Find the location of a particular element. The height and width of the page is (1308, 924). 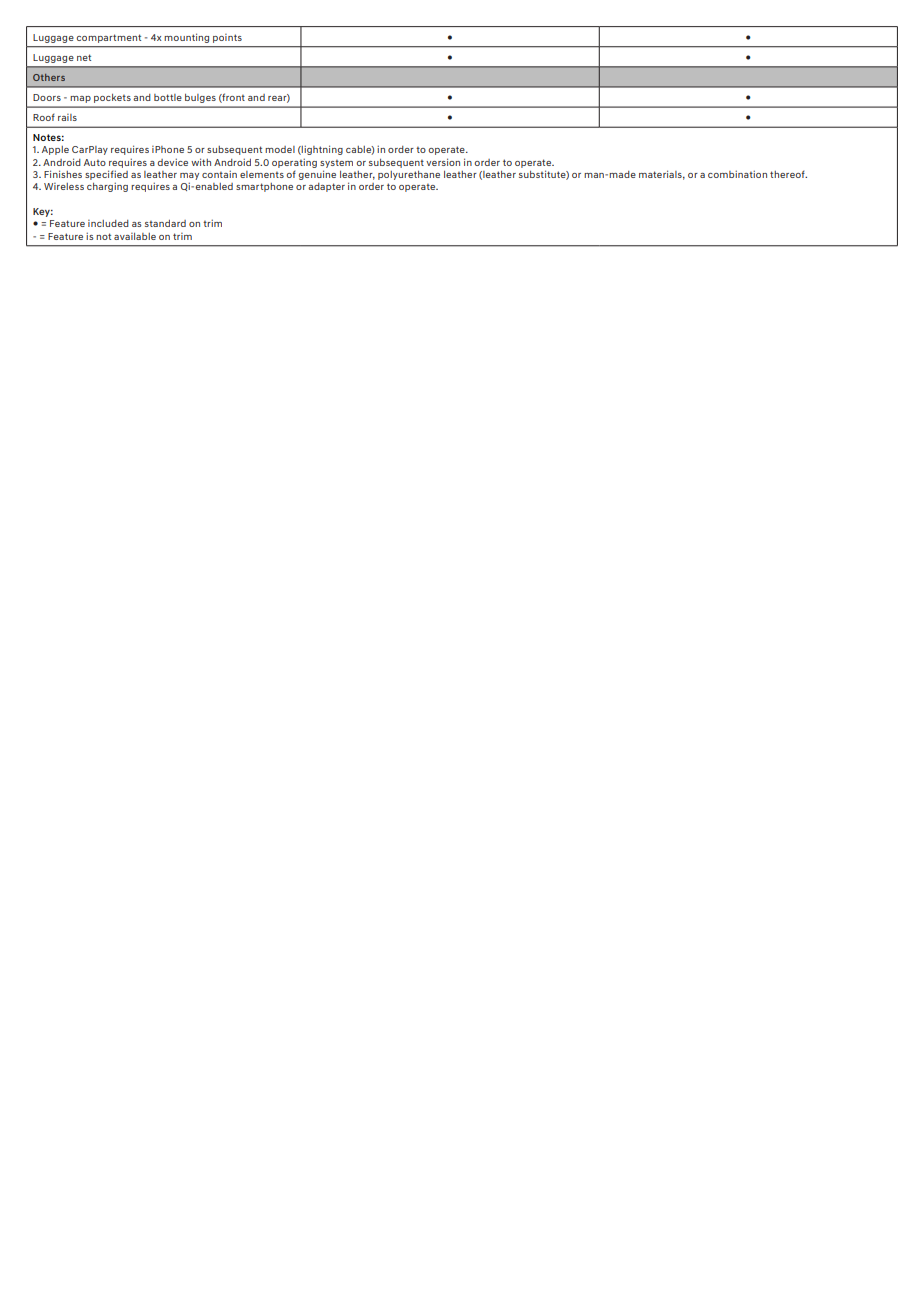

charging is located at coordinates (107, 187).
